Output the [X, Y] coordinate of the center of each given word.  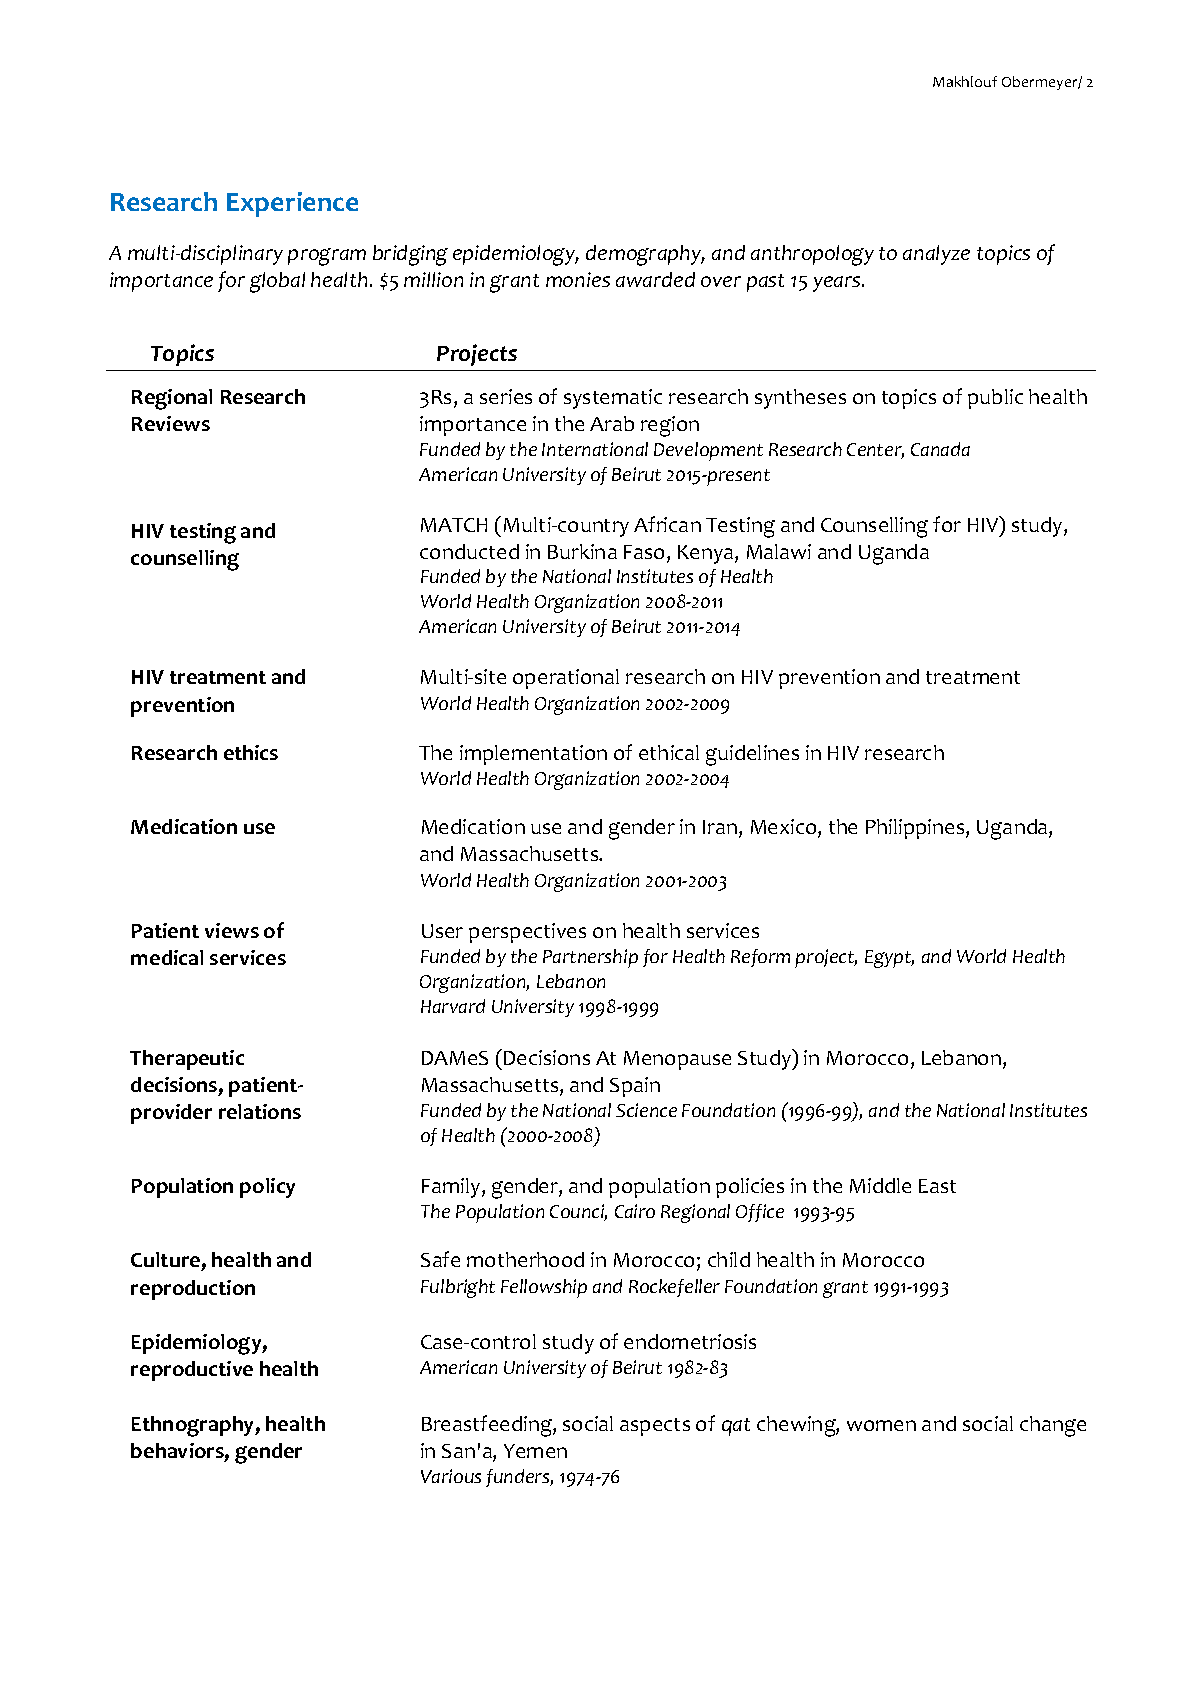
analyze [936, 255]
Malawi [779, 551]
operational [566, 679]
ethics [251, 752]
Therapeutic [187, 1060]
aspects [655, 1427]
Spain [635, 1087]
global [277, 282]
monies [578, 279]
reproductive [192, 1371]
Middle [880, 1185]
